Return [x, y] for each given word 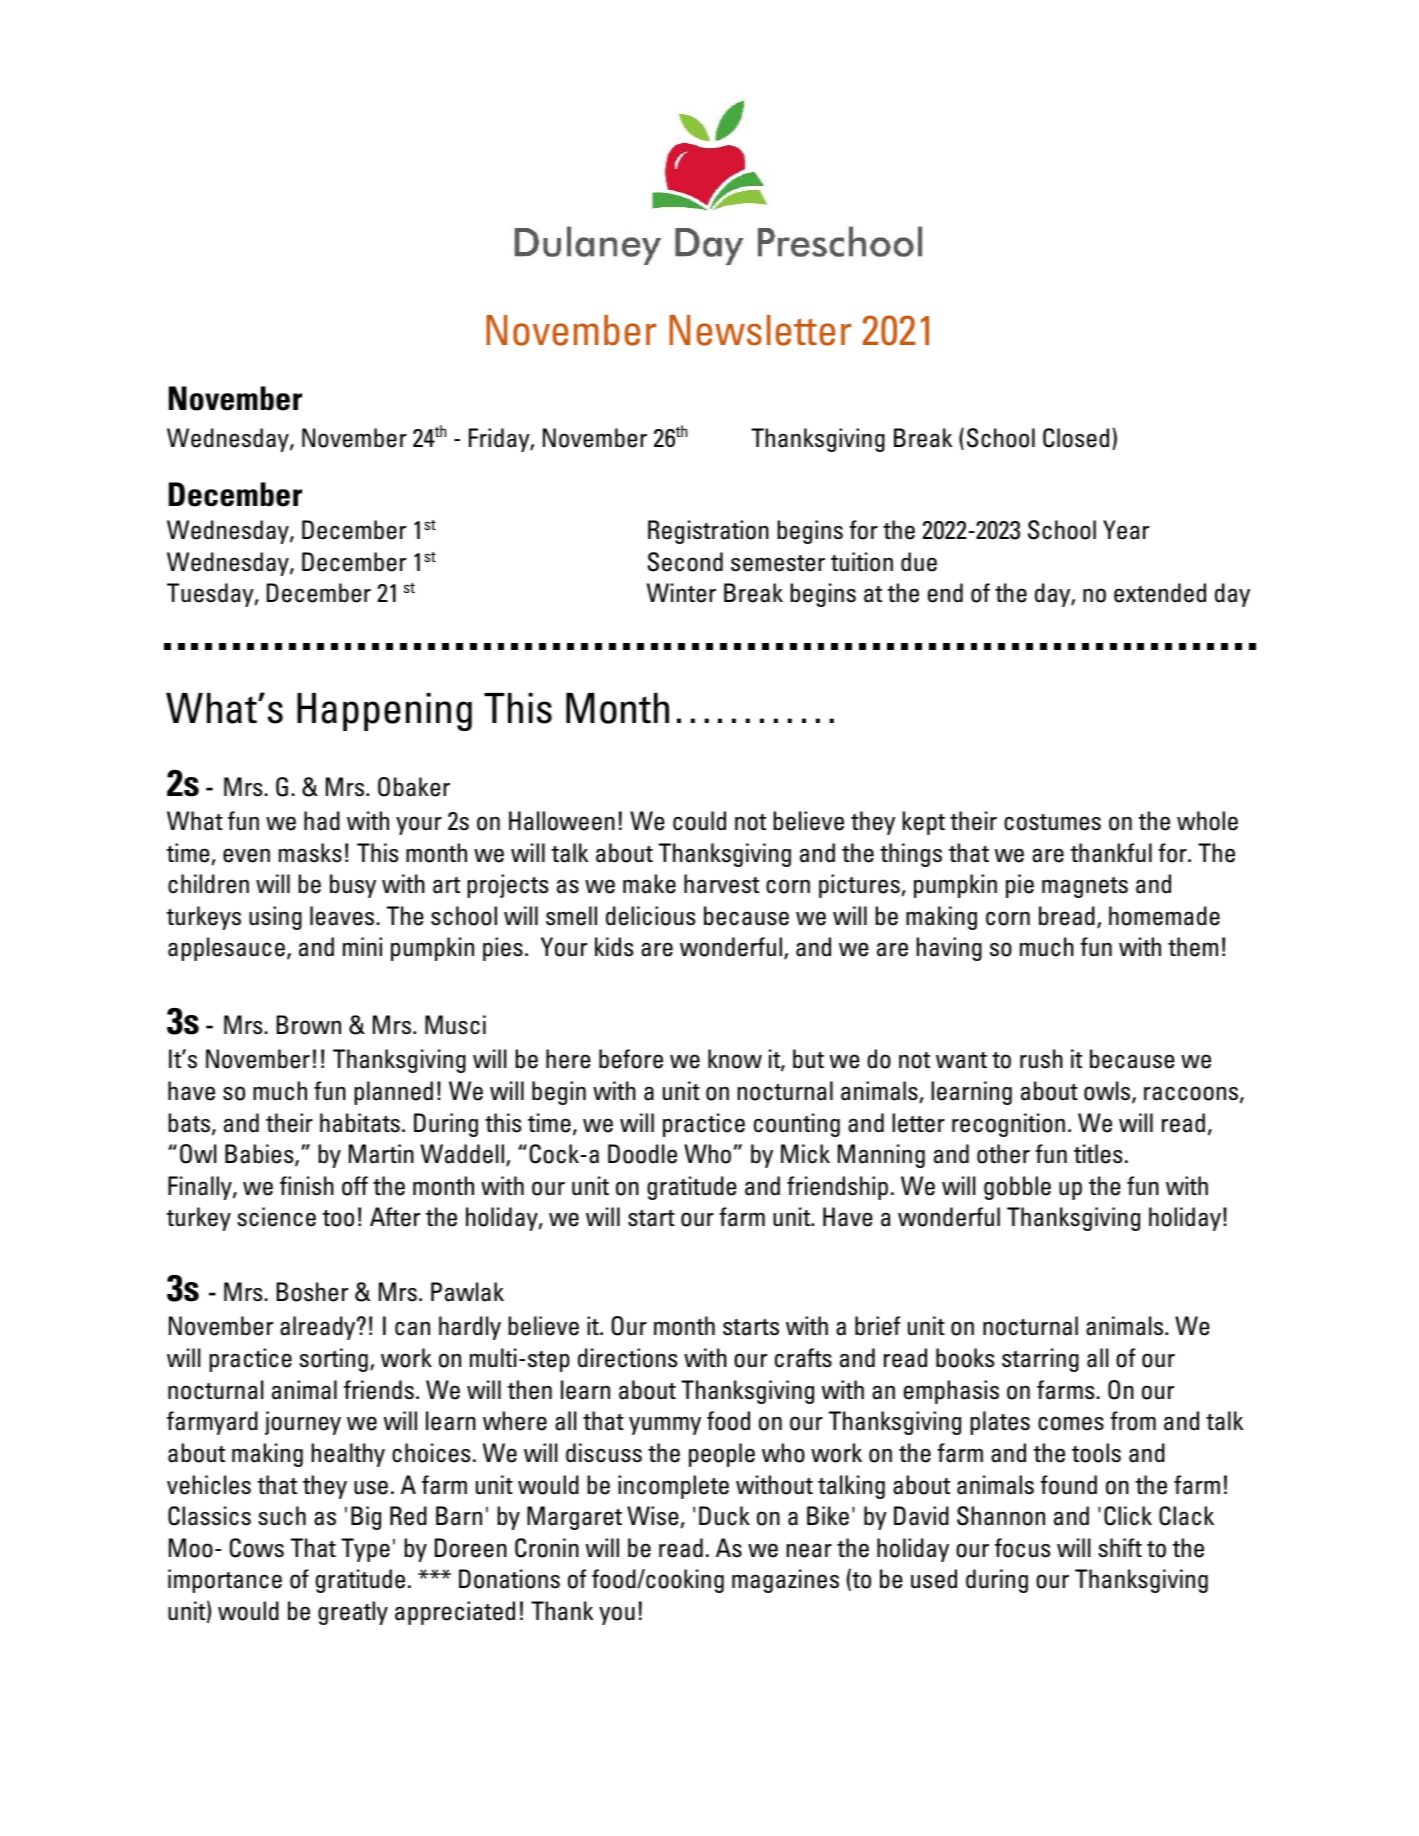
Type [365, 1550]
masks [310, 853]
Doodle [642, 1154]
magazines [785, 1581]
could [699, 821]
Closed [1076, 438]
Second [685, 562]
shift [1120, 1548]
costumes [1052, 822]
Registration [708, 532]
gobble [1017, 1188]
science [276, 1217]
